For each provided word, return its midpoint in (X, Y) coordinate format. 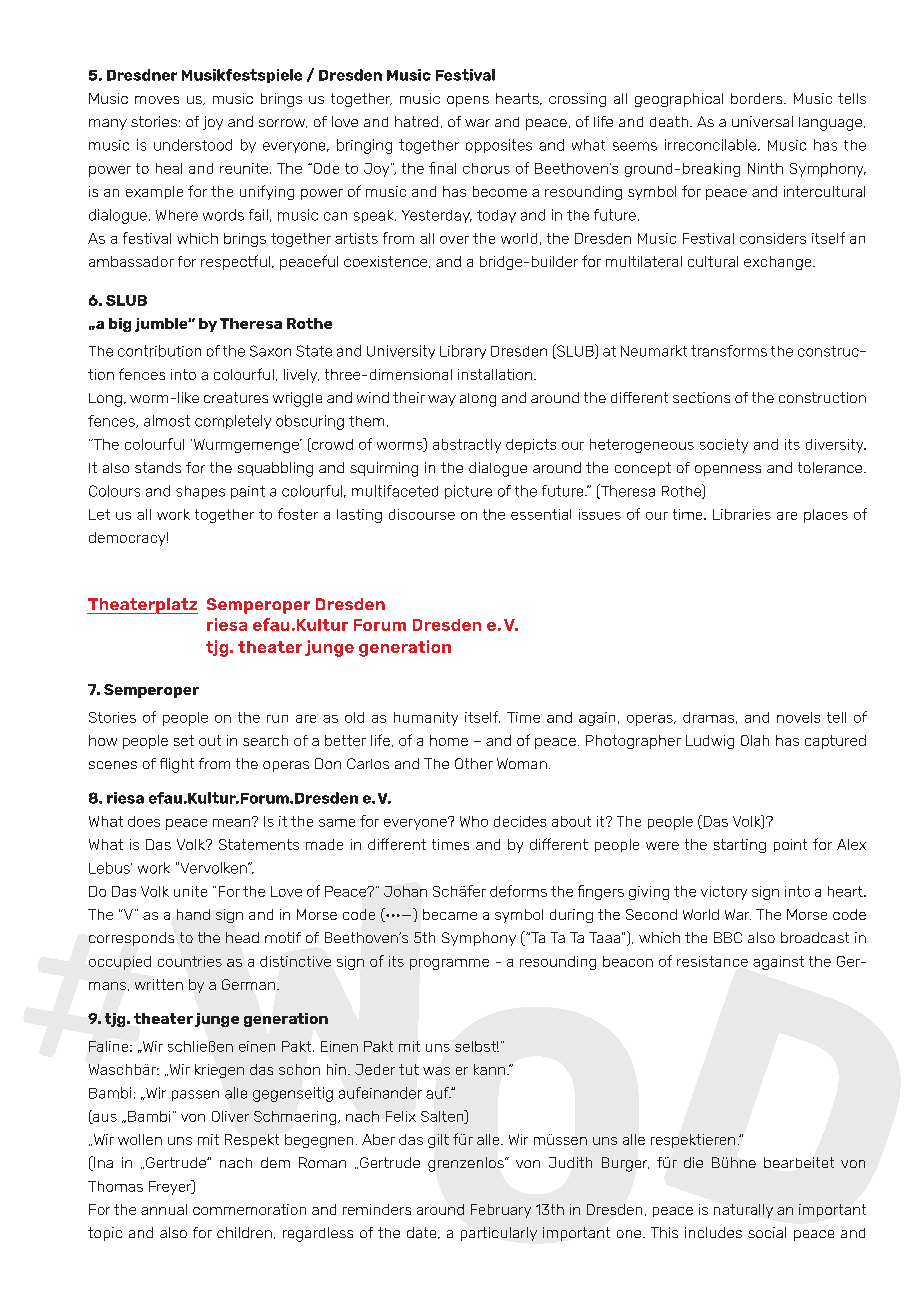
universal (762, 121)
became (450, 914)
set (184, 740)
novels (798, 717)
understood (193, 145)
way (442, 400)
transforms (729, 351)
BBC (728, 937)
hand (193, 914)
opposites (499, 146)
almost (167, 421)
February (501, 1211)
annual (164, 1209)
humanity (426, 719)
